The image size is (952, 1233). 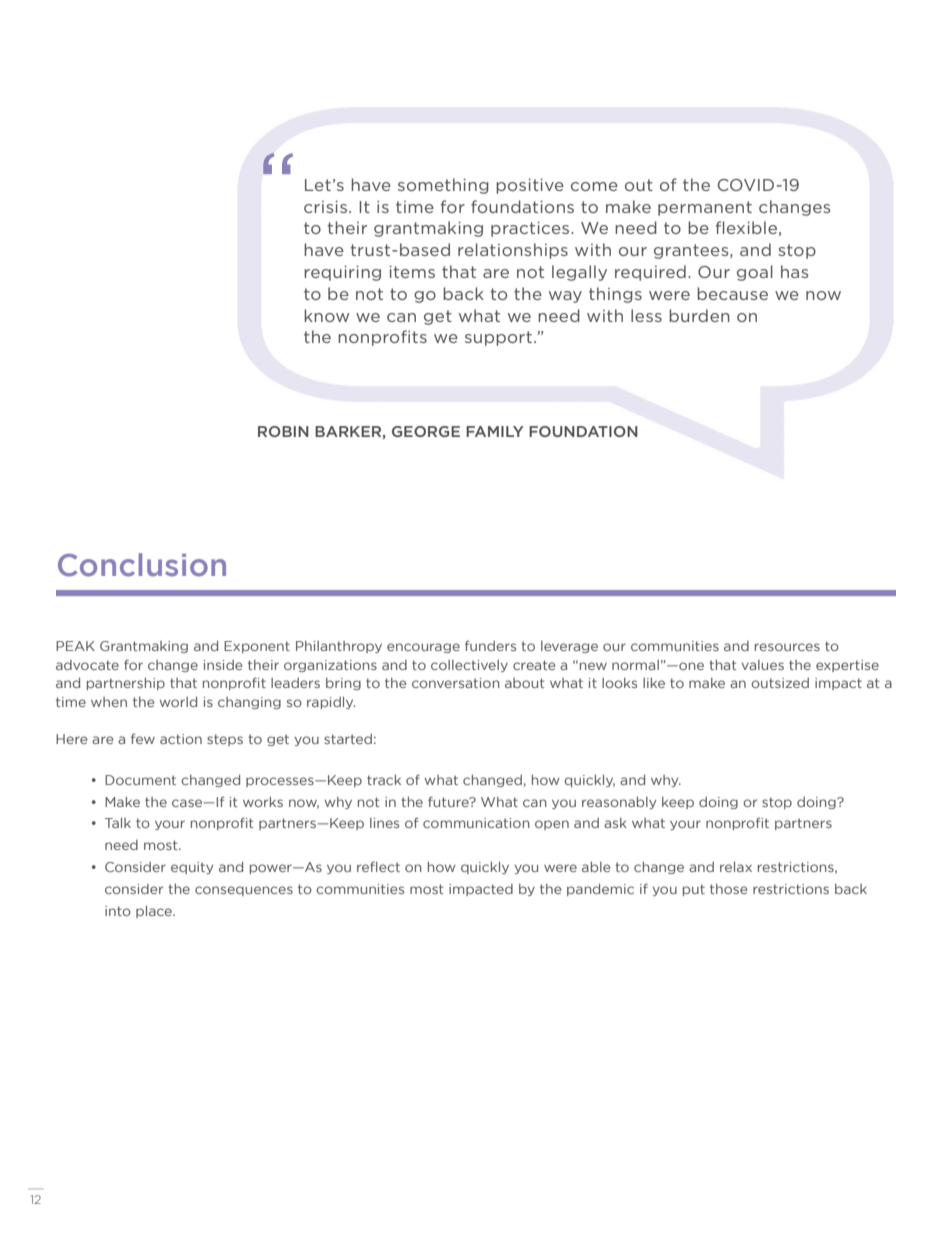 What do you see at coordinates (490, 645) in the screenshot?
I see `funders` at bounding box center [490, 645].
